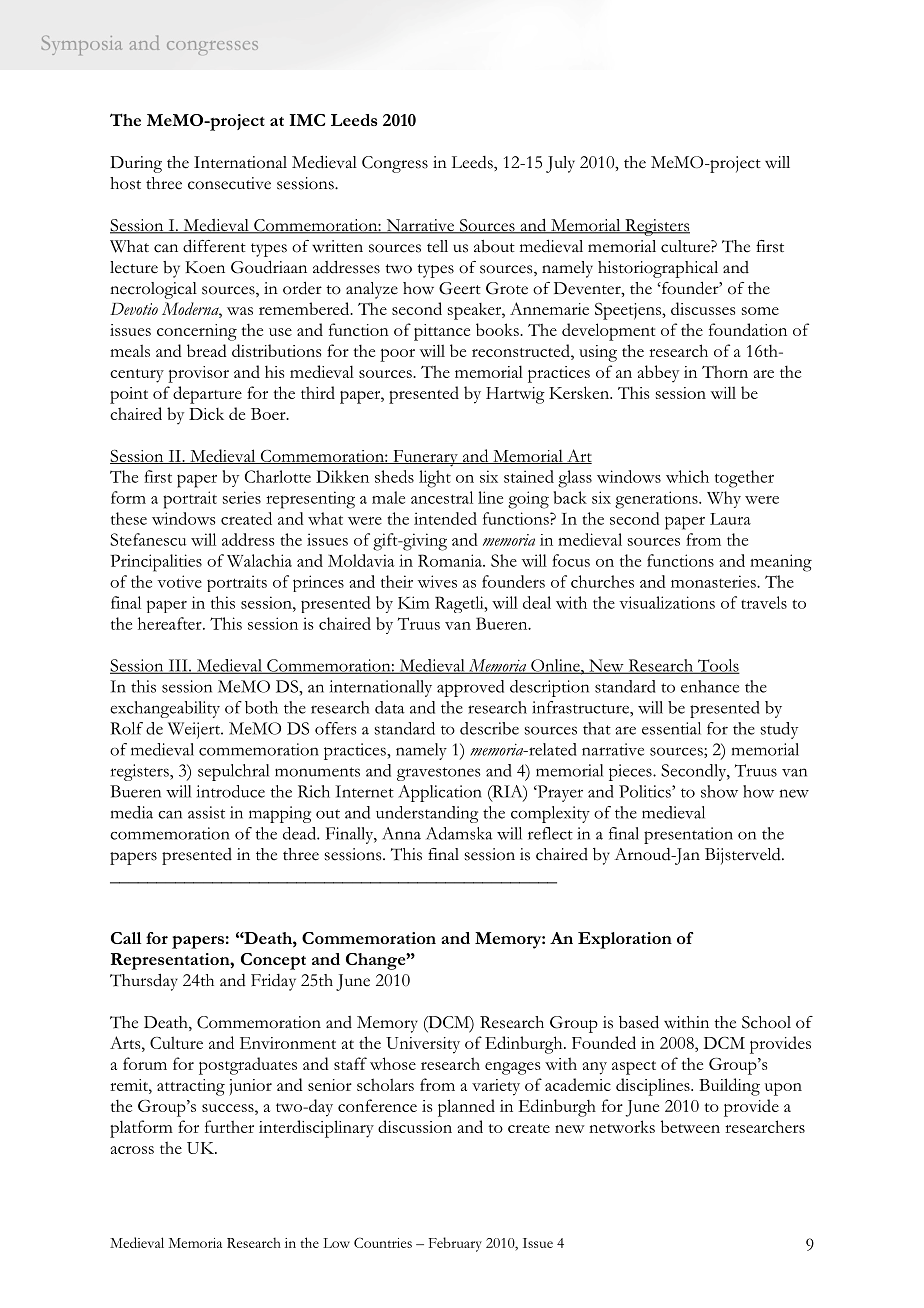 Image resolution: width=924 pixels, height=1308 pixels. What do you see at coordinates (132, 1150) in the screenshot?
I see `across` at bounding box center [132, 1150].
